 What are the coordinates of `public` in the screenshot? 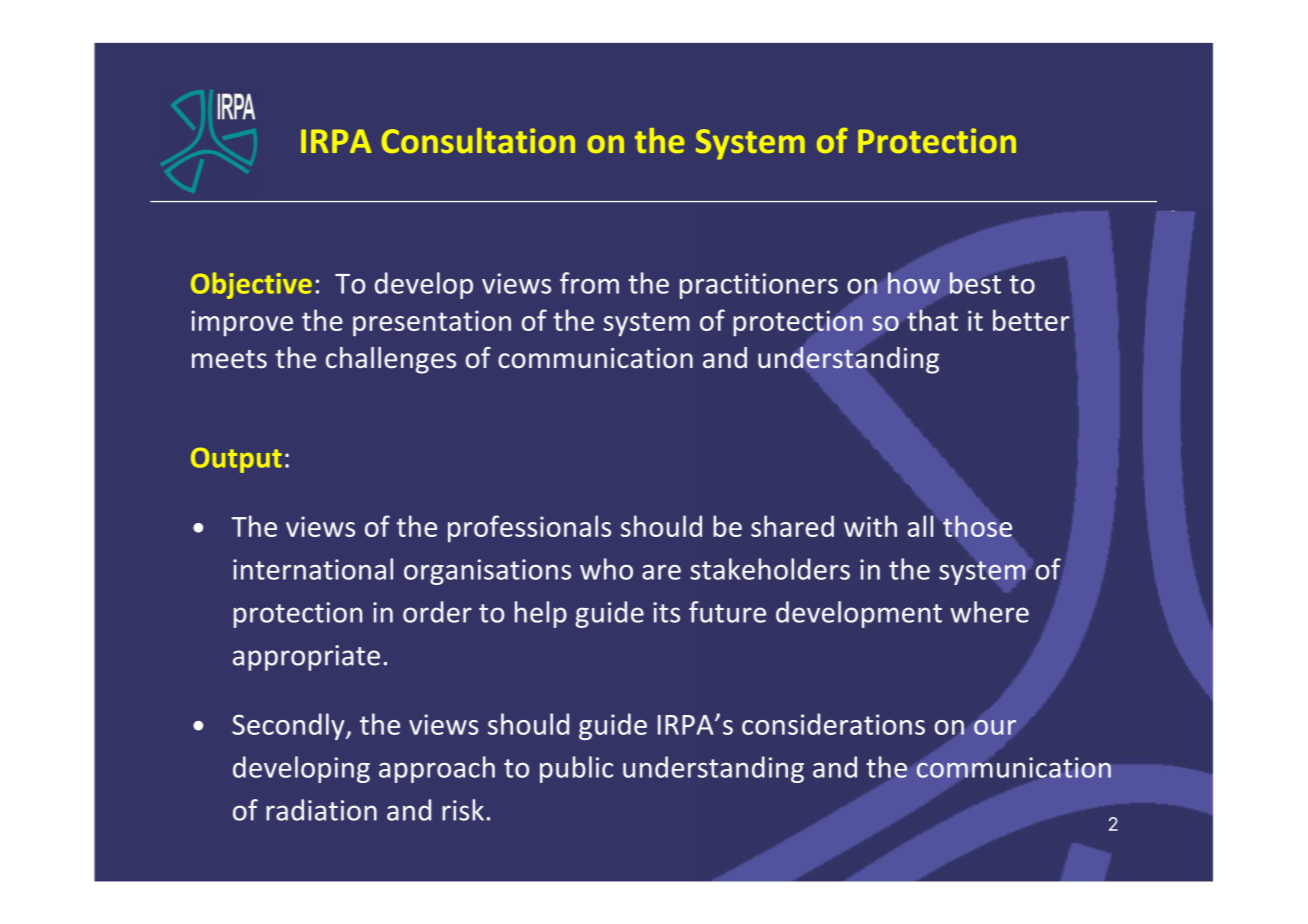 It's located at (576, 769).
